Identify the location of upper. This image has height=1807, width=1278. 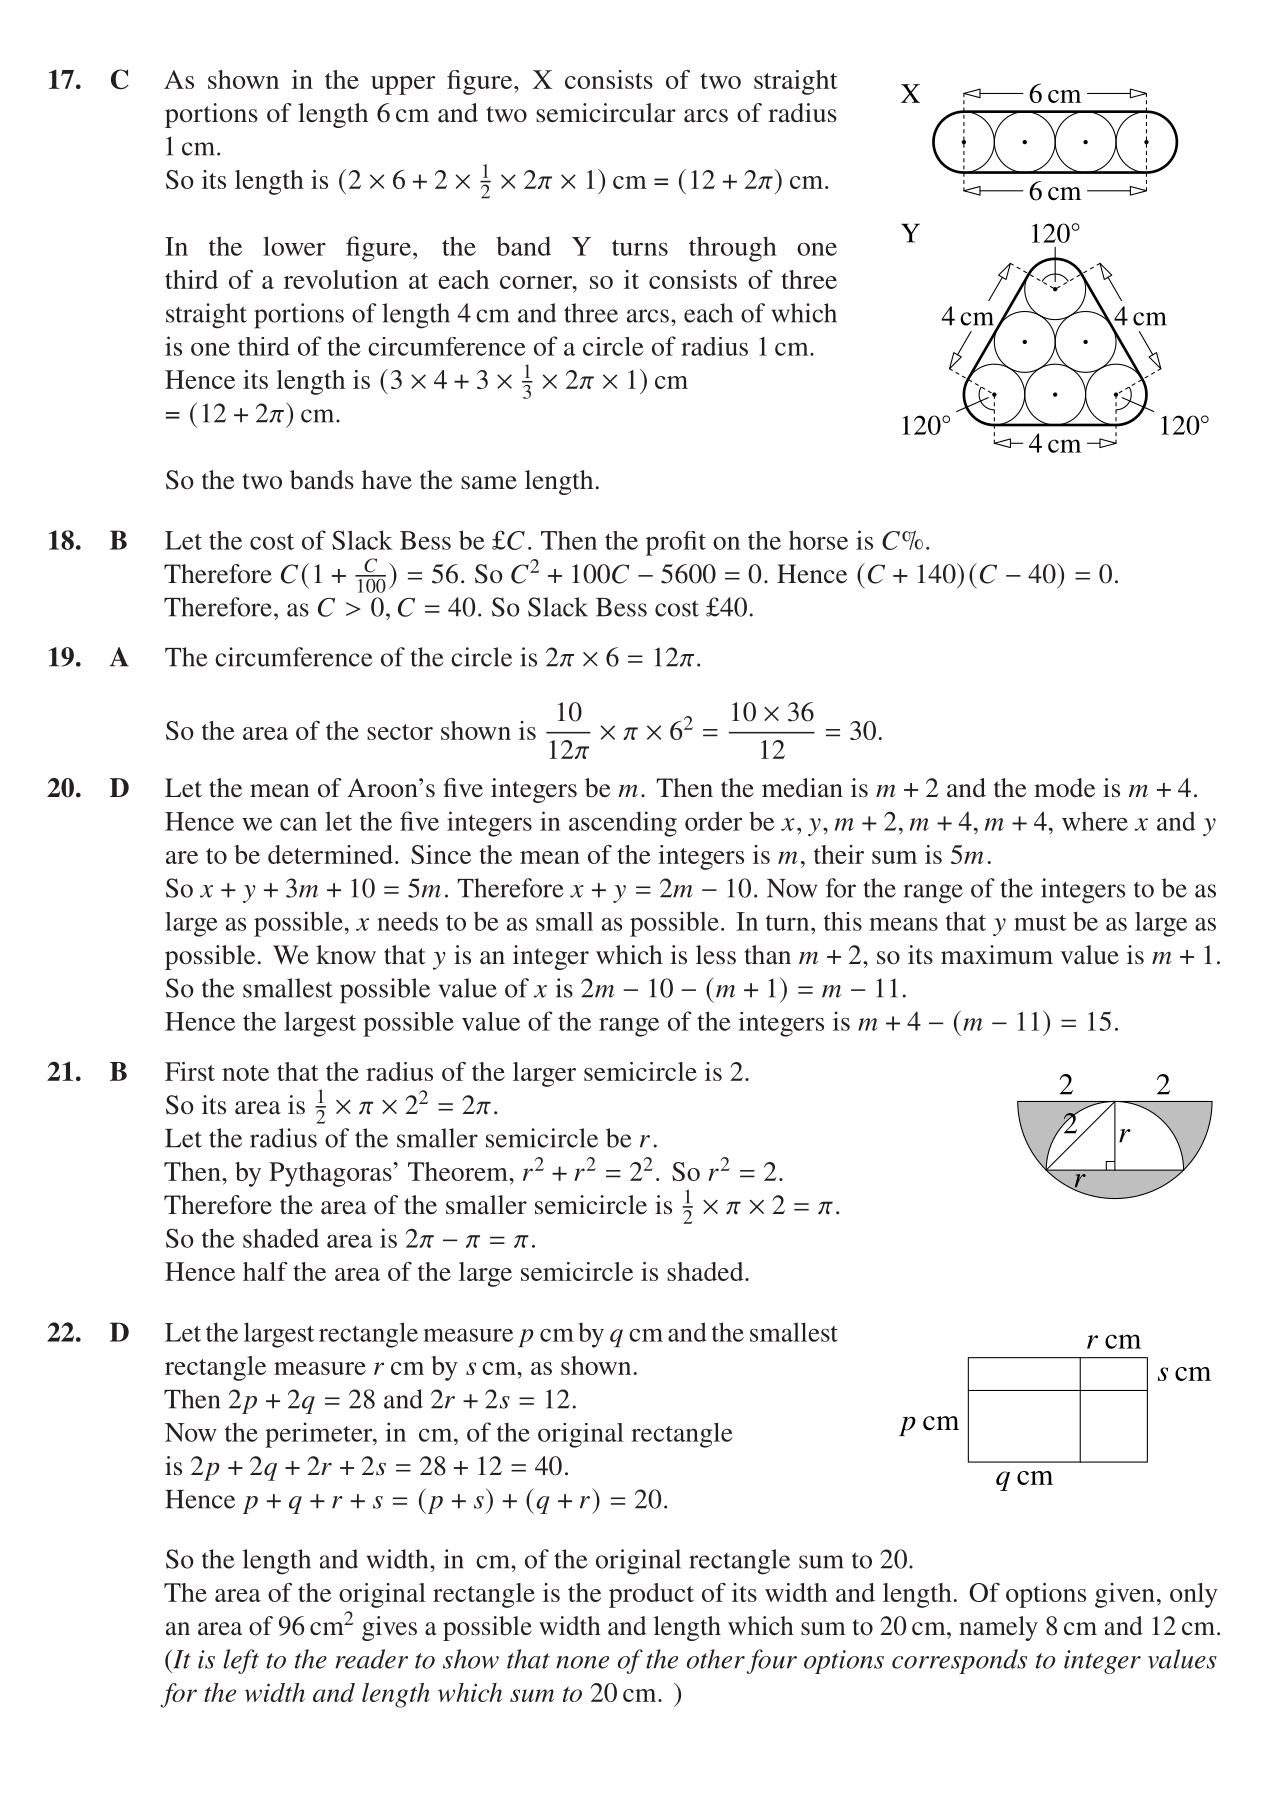
(403, 85).
